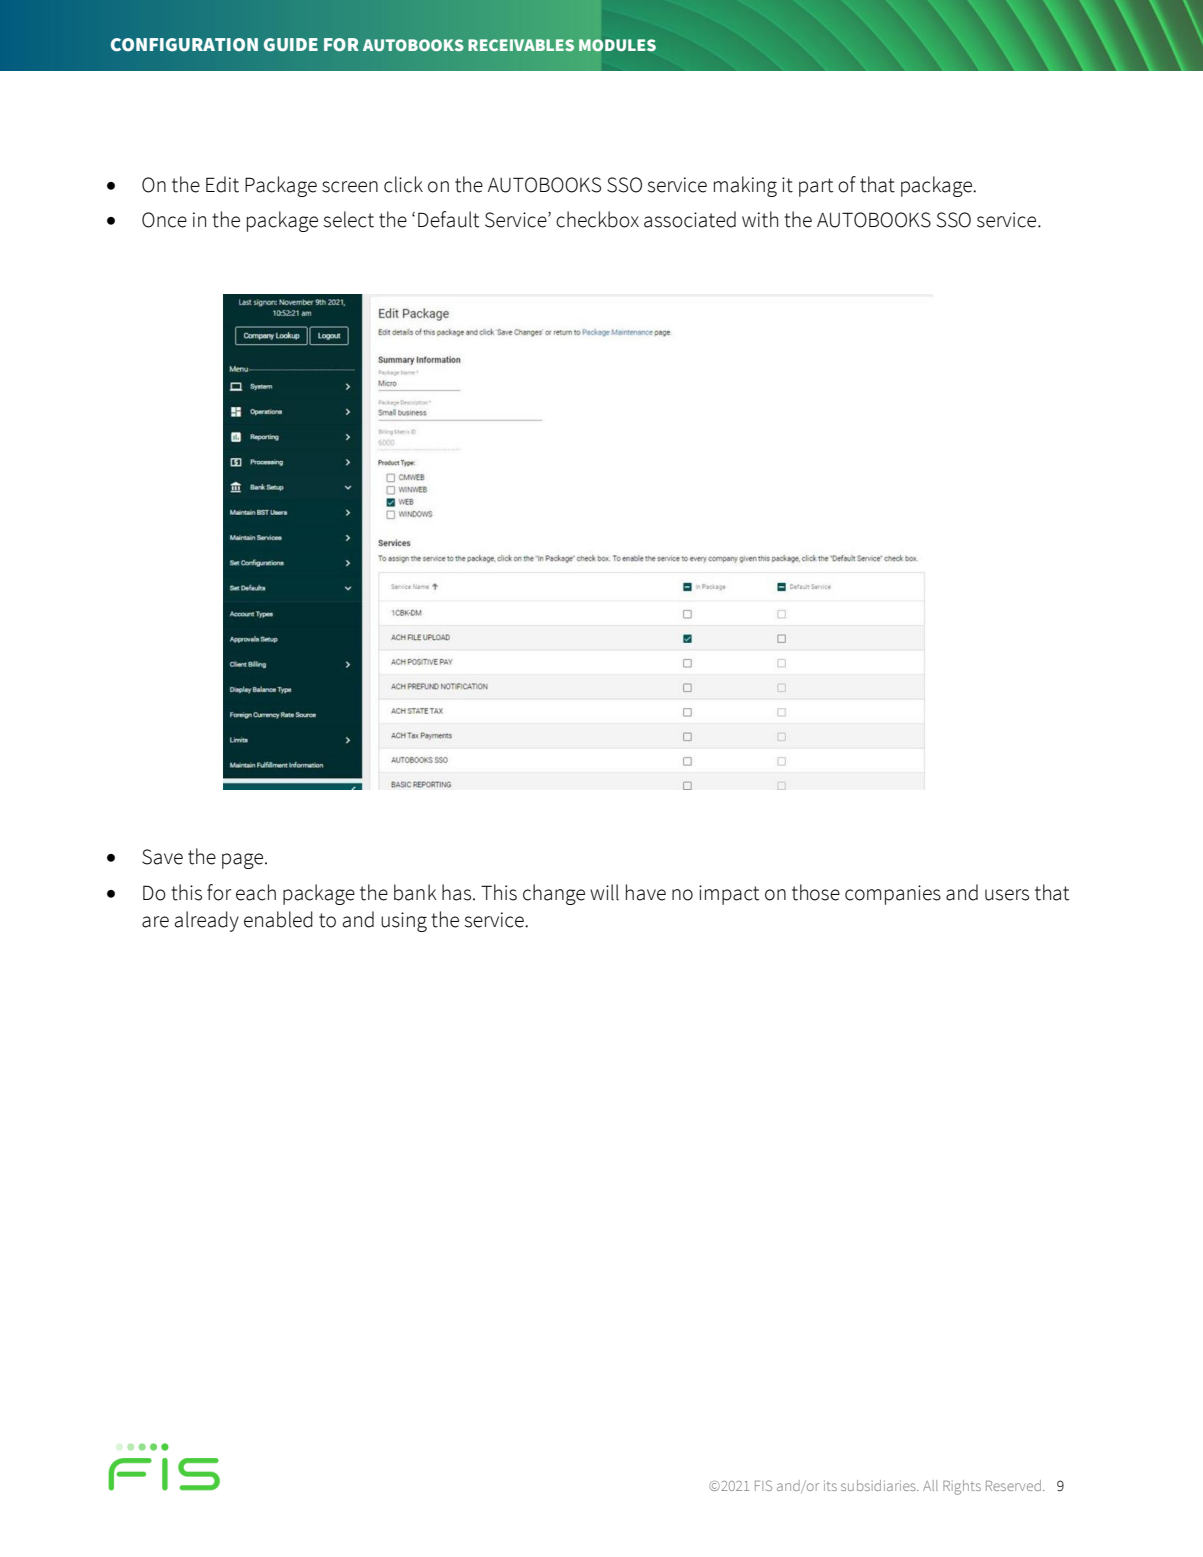 This image has width=1203, height=1557. Describe the element at coordinates (893, 895) in the image. I see `companies` at that location.
